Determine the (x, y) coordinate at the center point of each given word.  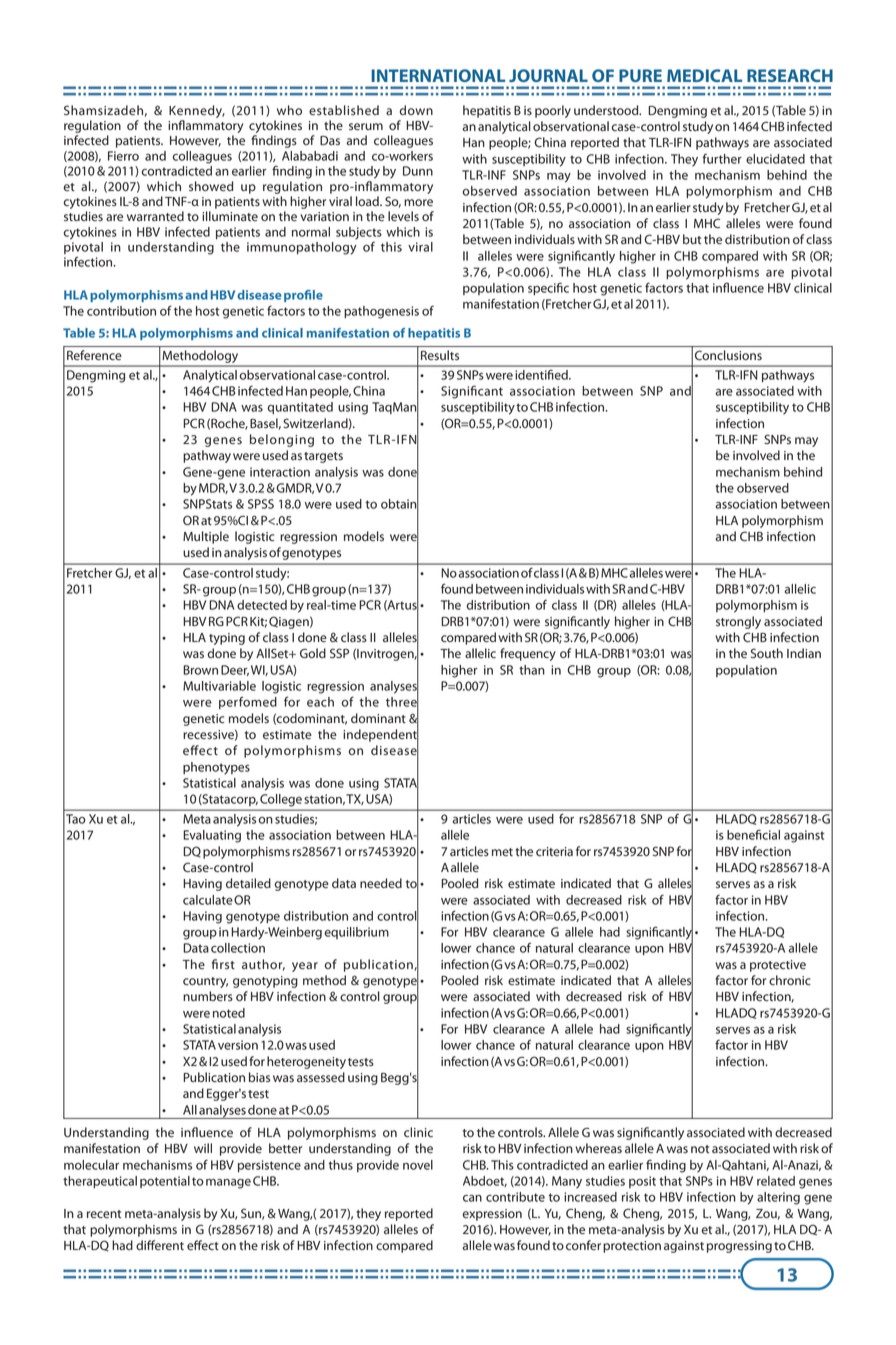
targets (323, 457)
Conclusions (728, 355)
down (416, 110)
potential (165, 1182)
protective (778, 966)
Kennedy (197, 111)
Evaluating (212, 836)
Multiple (206, 537)
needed (381, 883)
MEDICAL (704, 75)
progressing (739, 1247)
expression (492, 1215)
